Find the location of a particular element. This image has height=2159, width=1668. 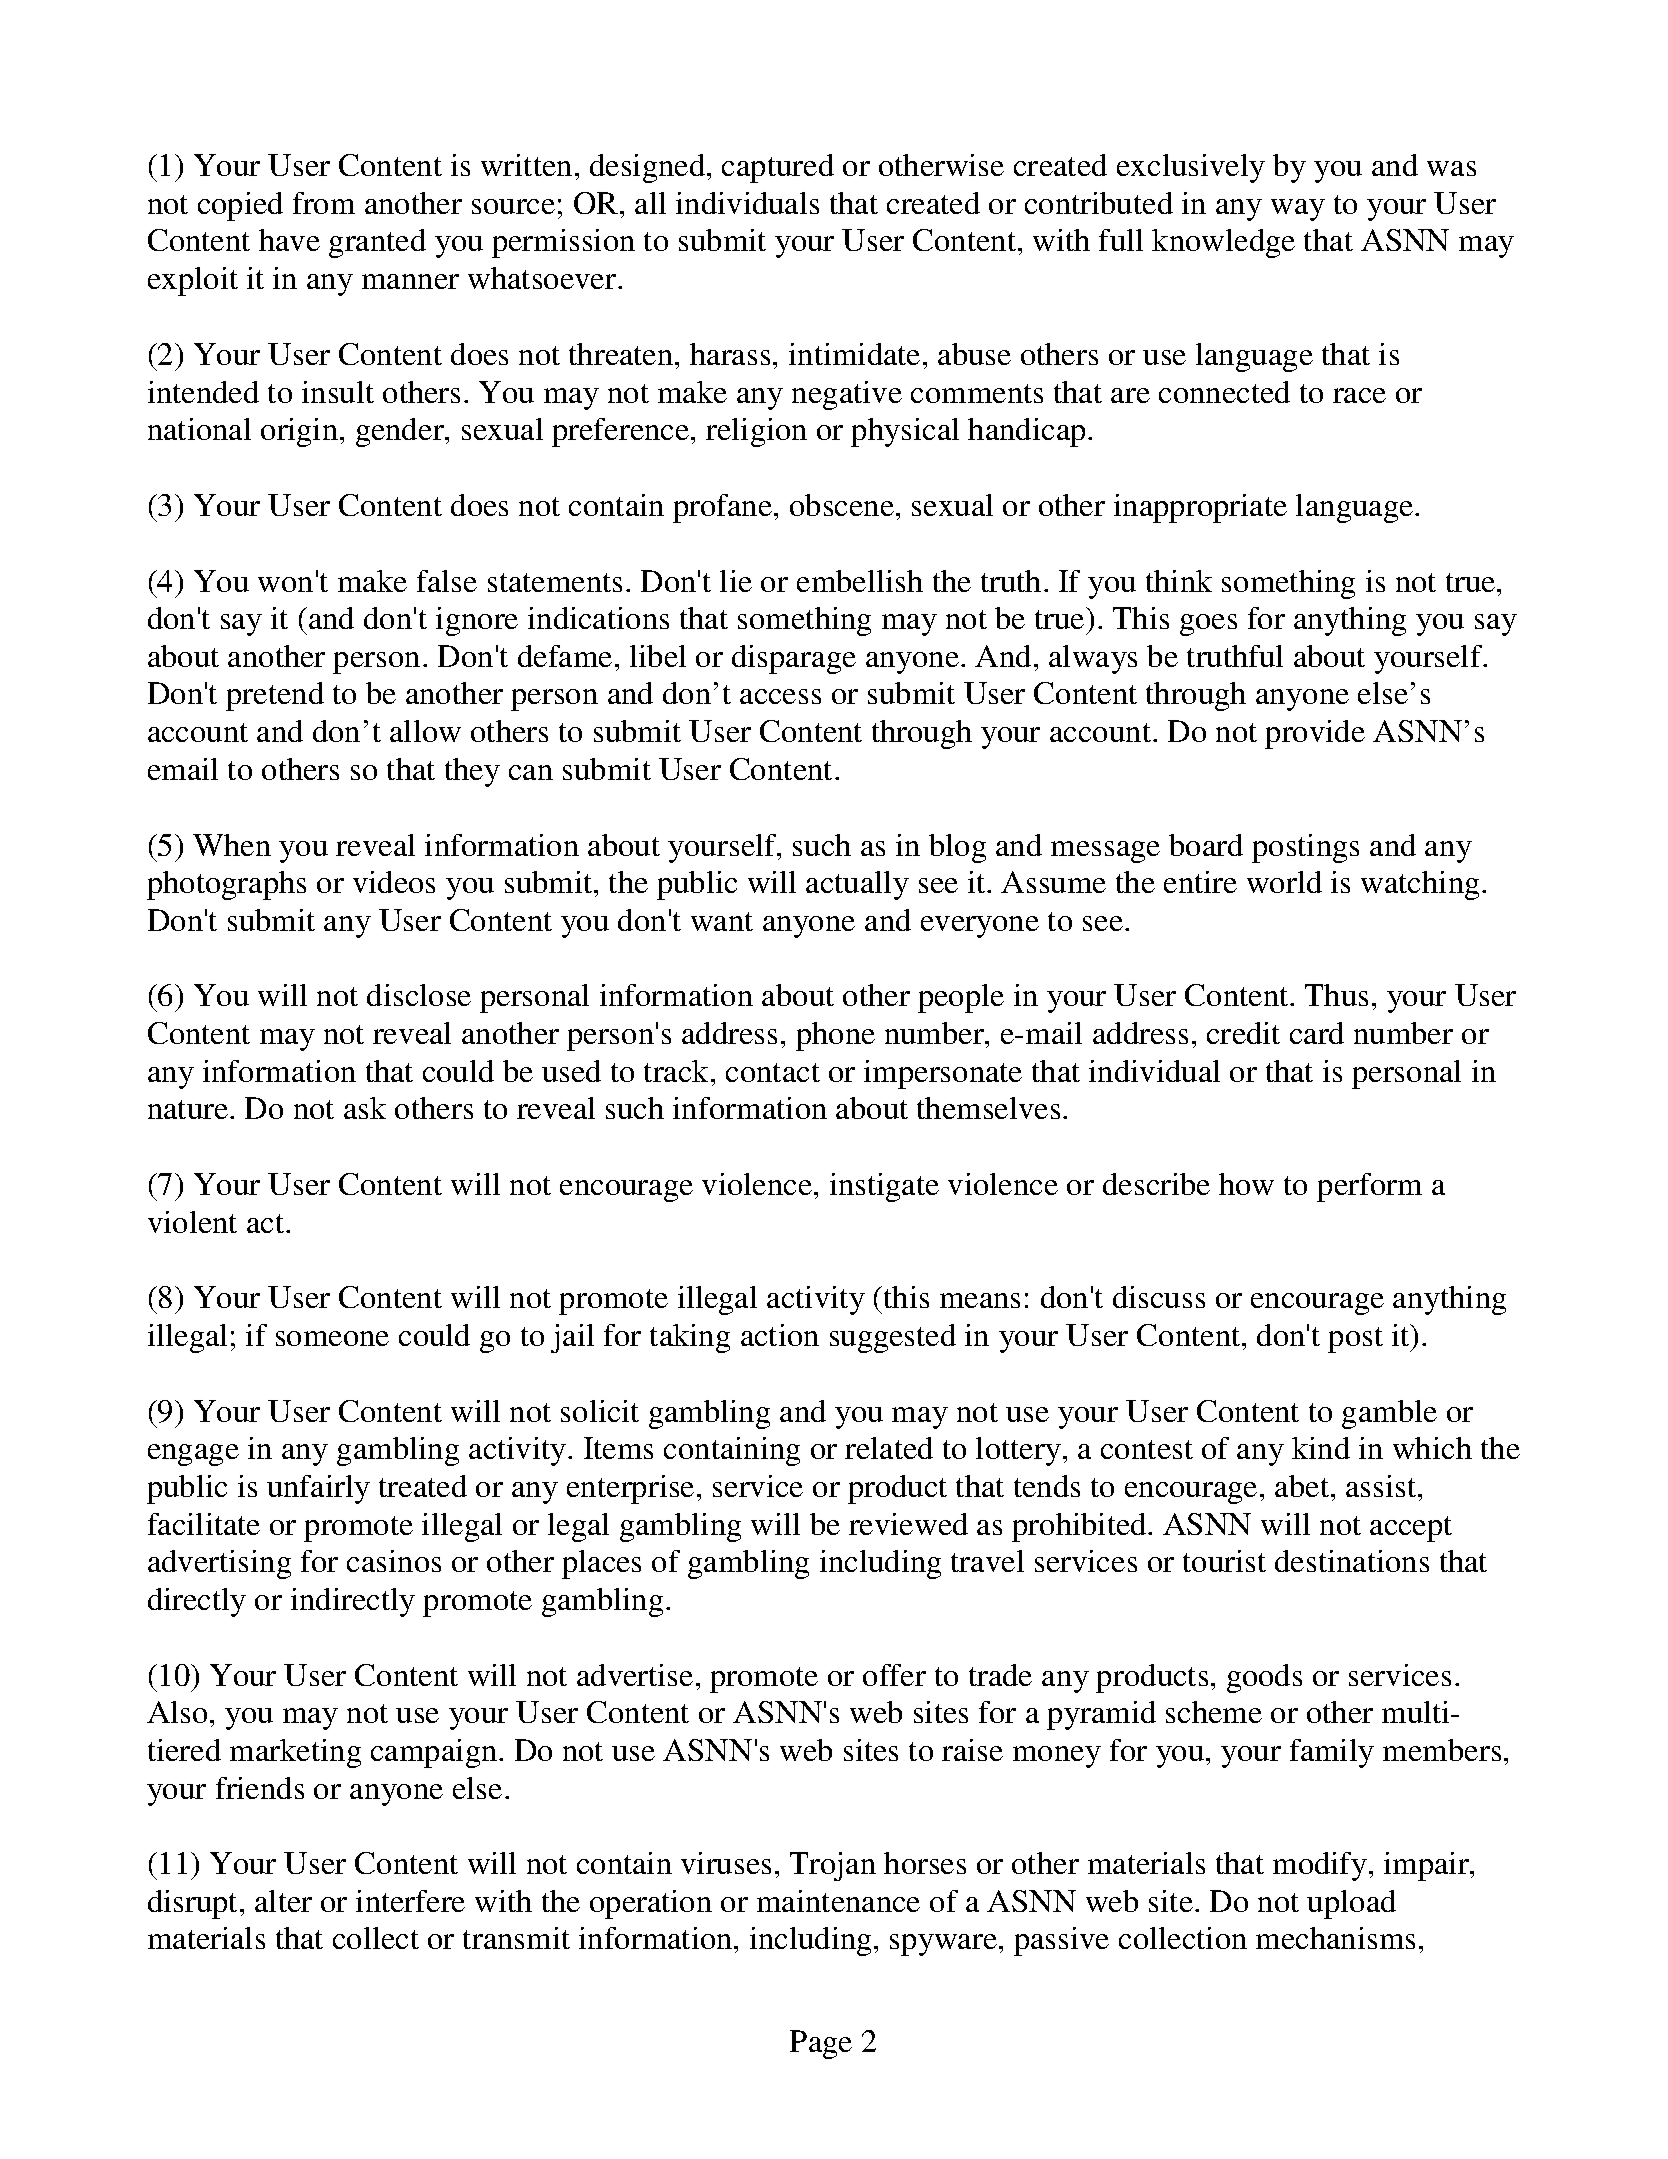

world is located at coordinates (1284, 882).
